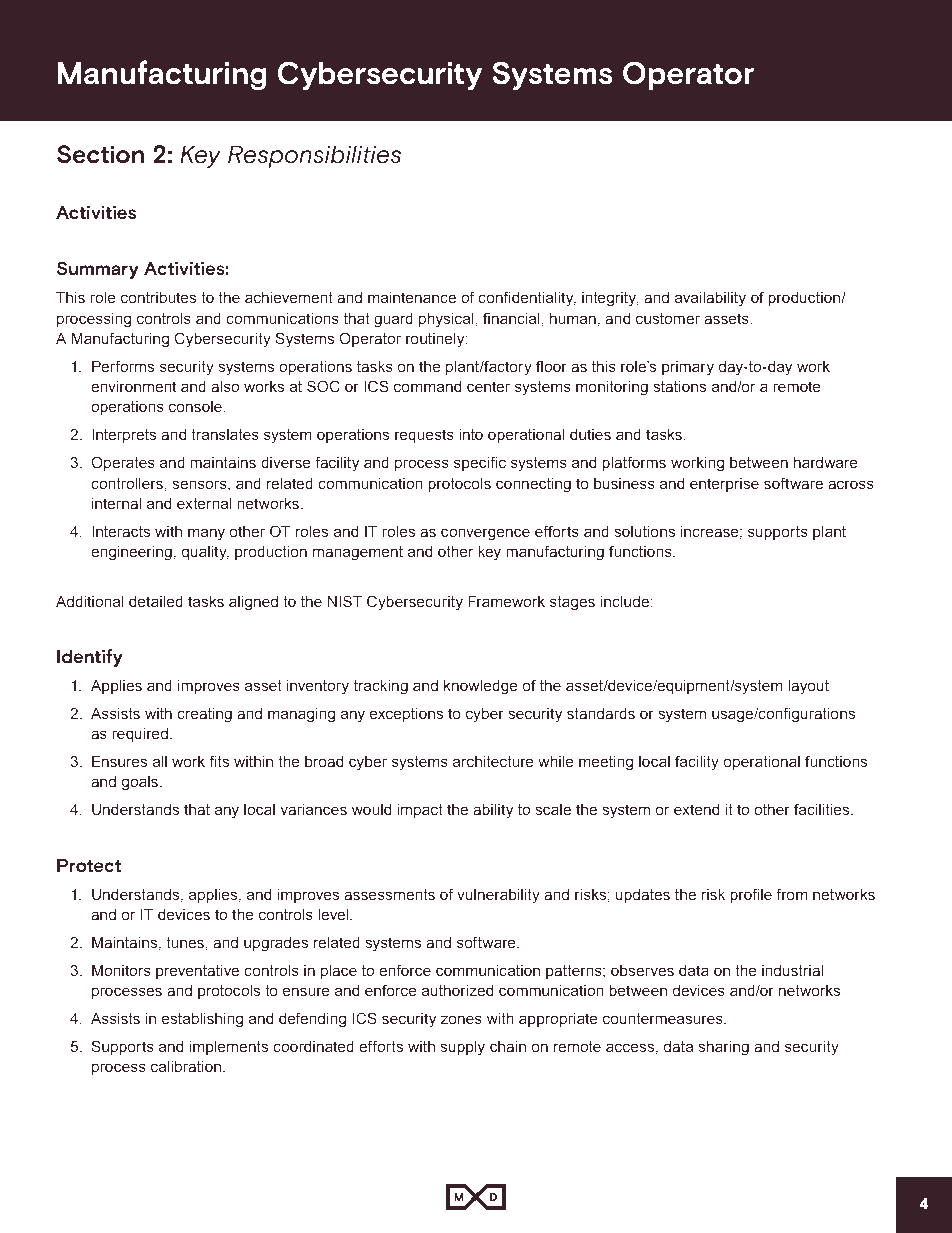 Image resolution: width=952 pixels, height=1233 pixels. What do you see at coordinates (751, 895) in the screenshot?
I see `profile` at bounding box center [751, 895].
